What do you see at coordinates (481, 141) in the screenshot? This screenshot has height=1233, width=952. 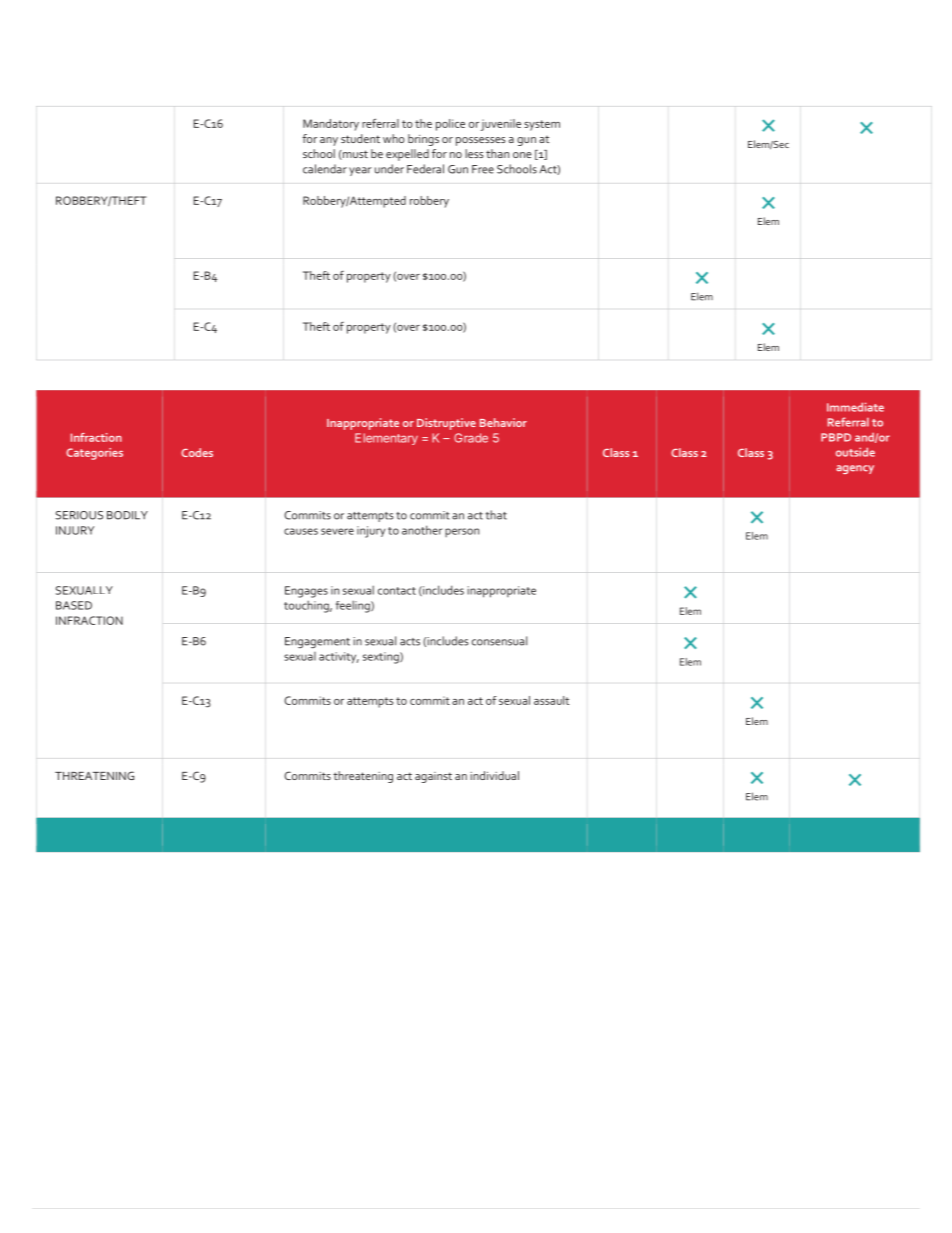 I see `possesses` at bounding box center [481, 141].
